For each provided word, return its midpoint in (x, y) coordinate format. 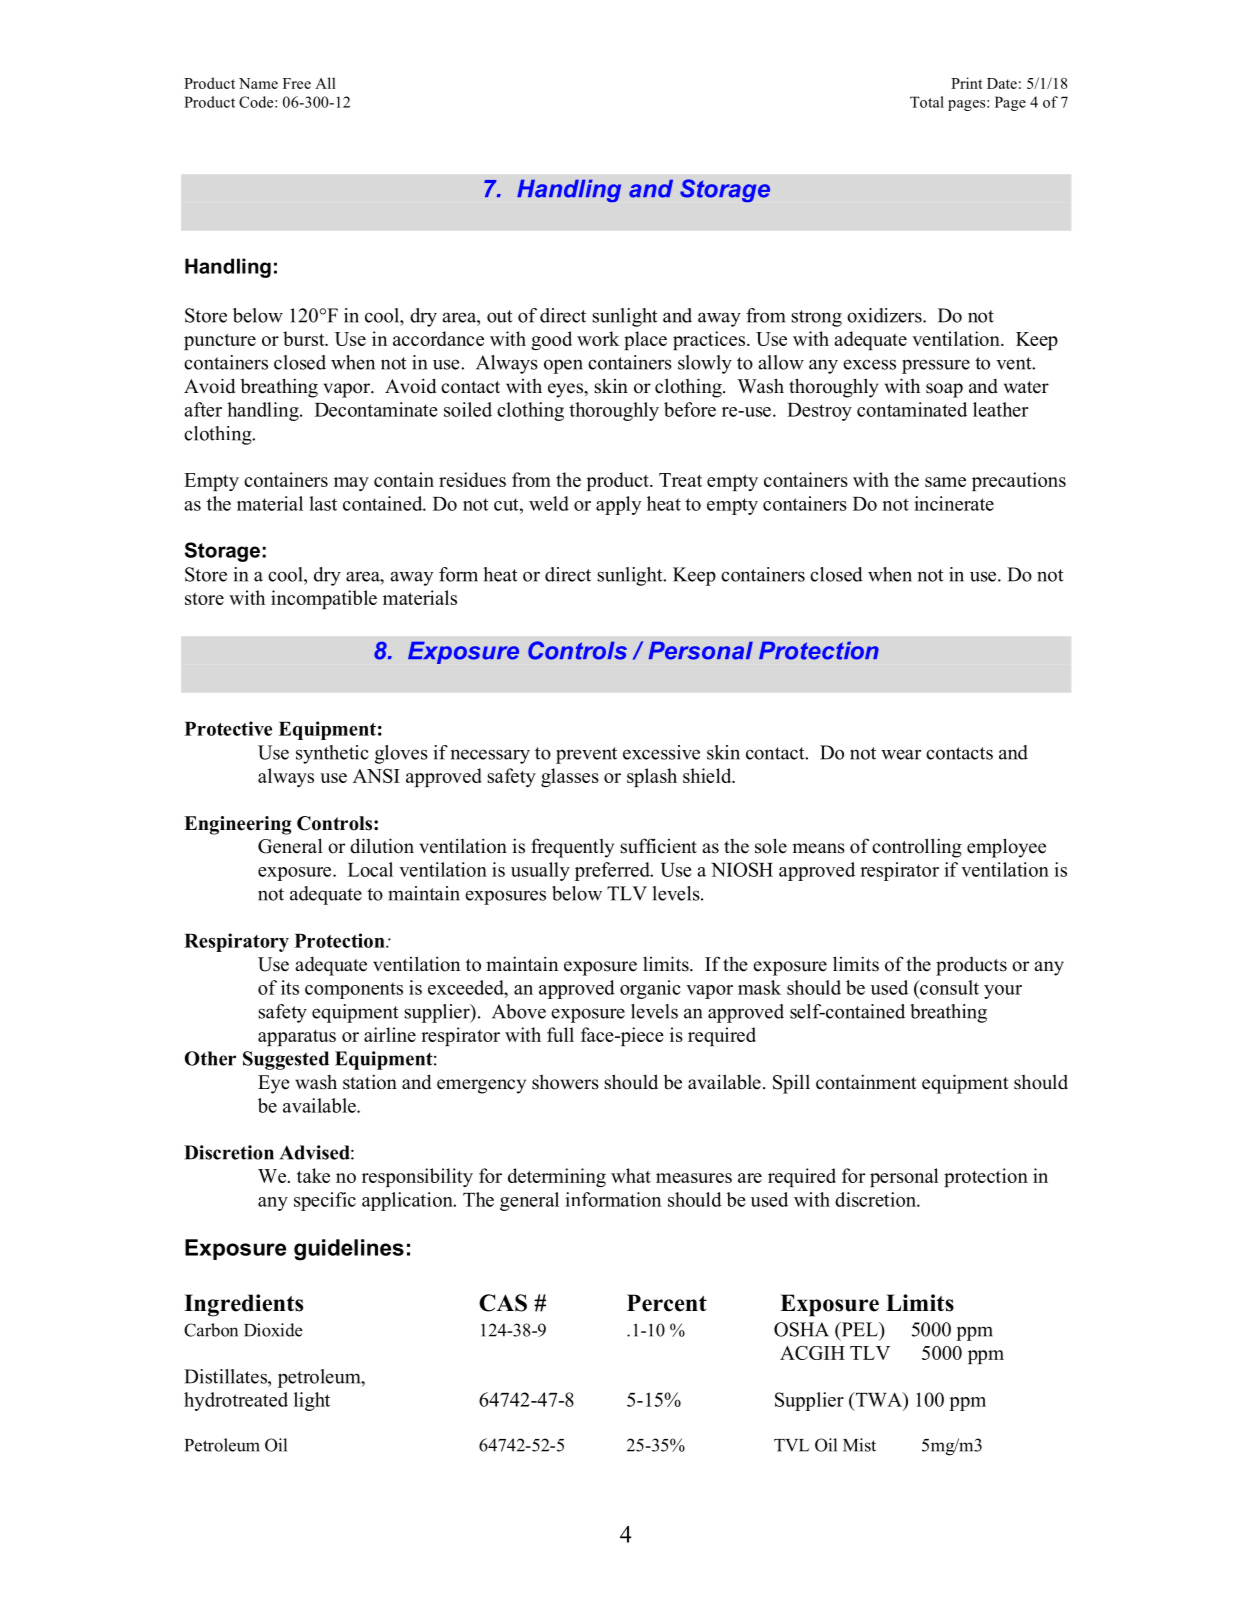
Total (927, 102)
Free (297, 83)
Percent (667, 1303)
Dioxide (273, 1330)
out (500, 316)
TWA (878, 1399)
